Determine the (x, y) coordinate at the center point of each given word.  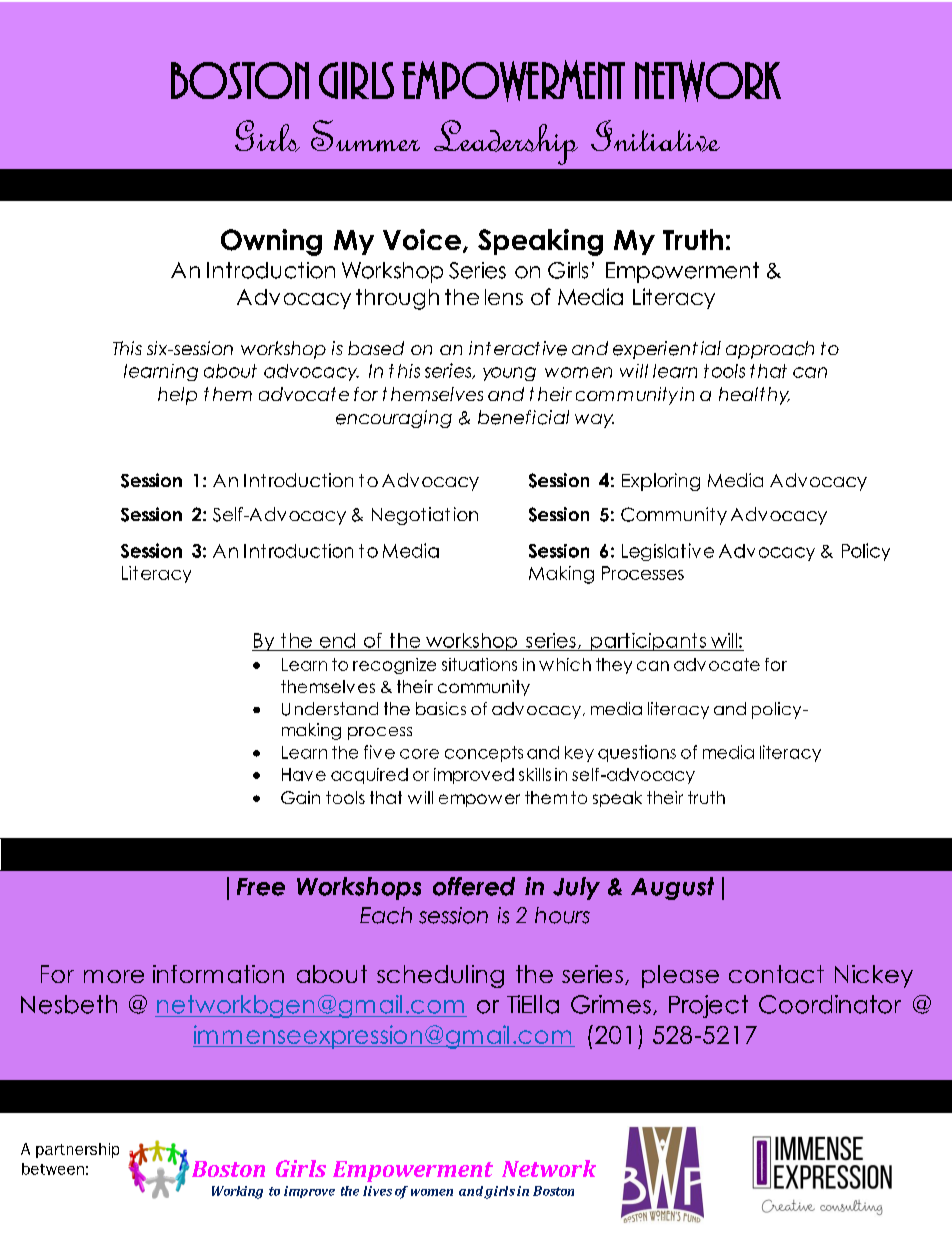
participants (648, 642)
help (177, 396)
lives (377, 1191)
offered (474, 886)
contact (776, 974)
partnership (77, 1150)
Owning (271, 242)
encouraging (394, 419)
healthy (754, 396)
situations (479, 664)
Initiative (655, 136)
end (337, 640)
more (114, 976)
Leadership (506, 142)
